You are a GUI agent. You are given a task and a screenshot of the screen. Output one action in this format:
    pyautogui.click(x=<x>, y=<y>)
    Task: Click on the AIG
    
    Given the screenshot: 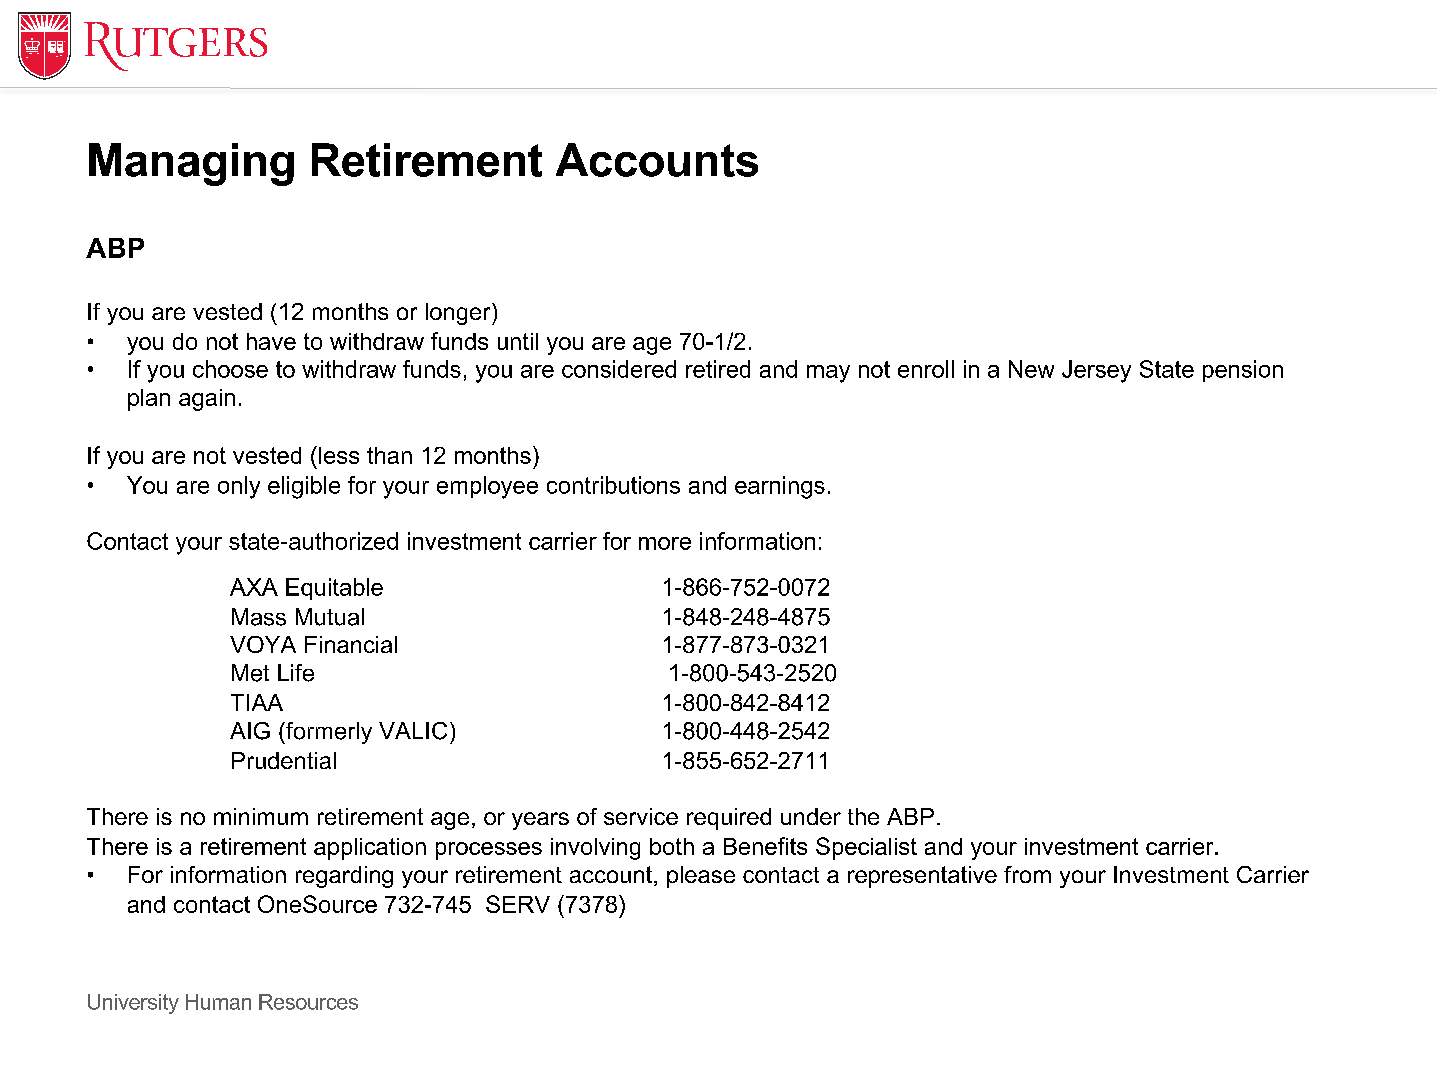 What is the action you would take?
    pyautogui.click(x=250, y=731)
